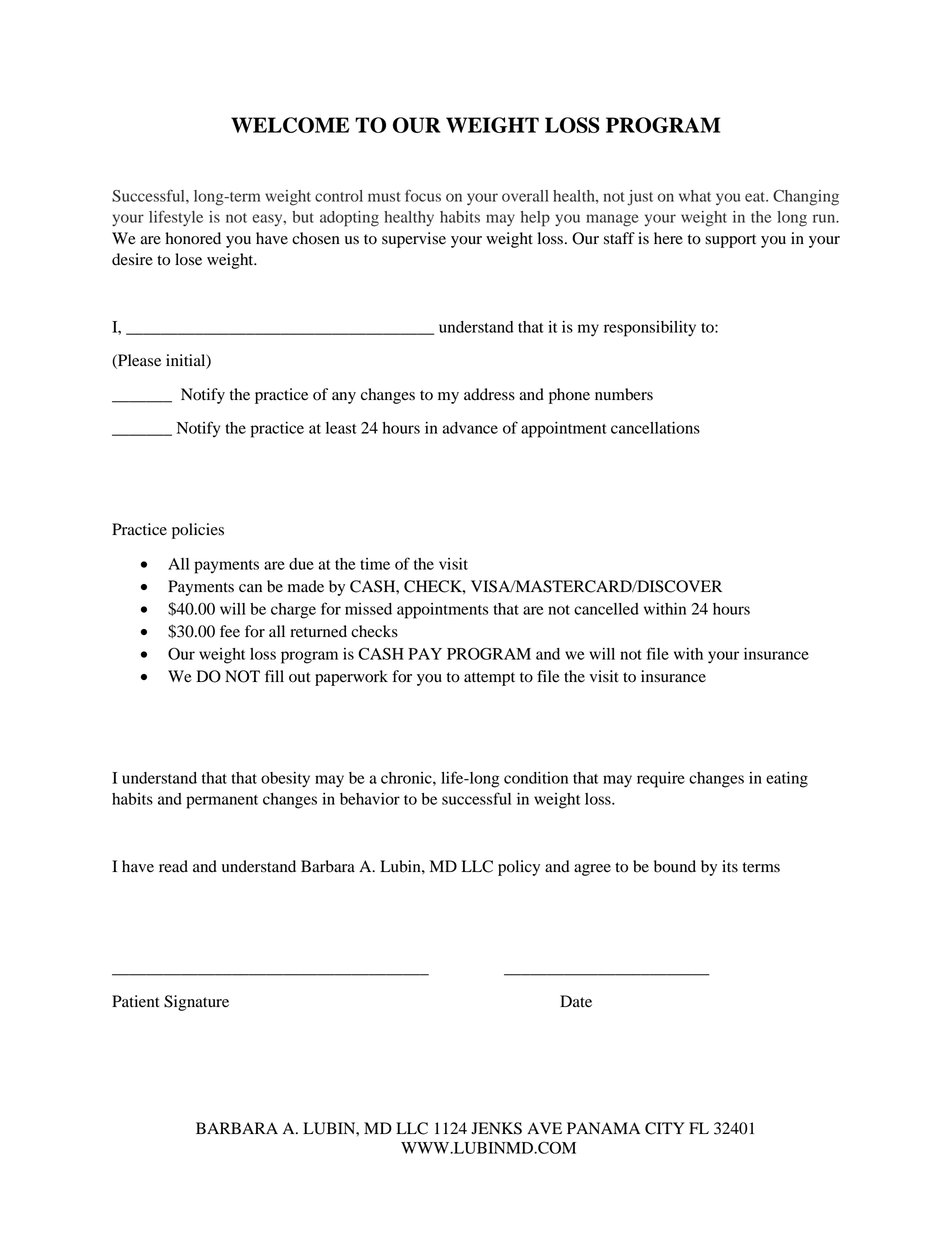 The width and height of the screenshot is (952, 1233). I want to click on CITY, so click(665, 1128).
